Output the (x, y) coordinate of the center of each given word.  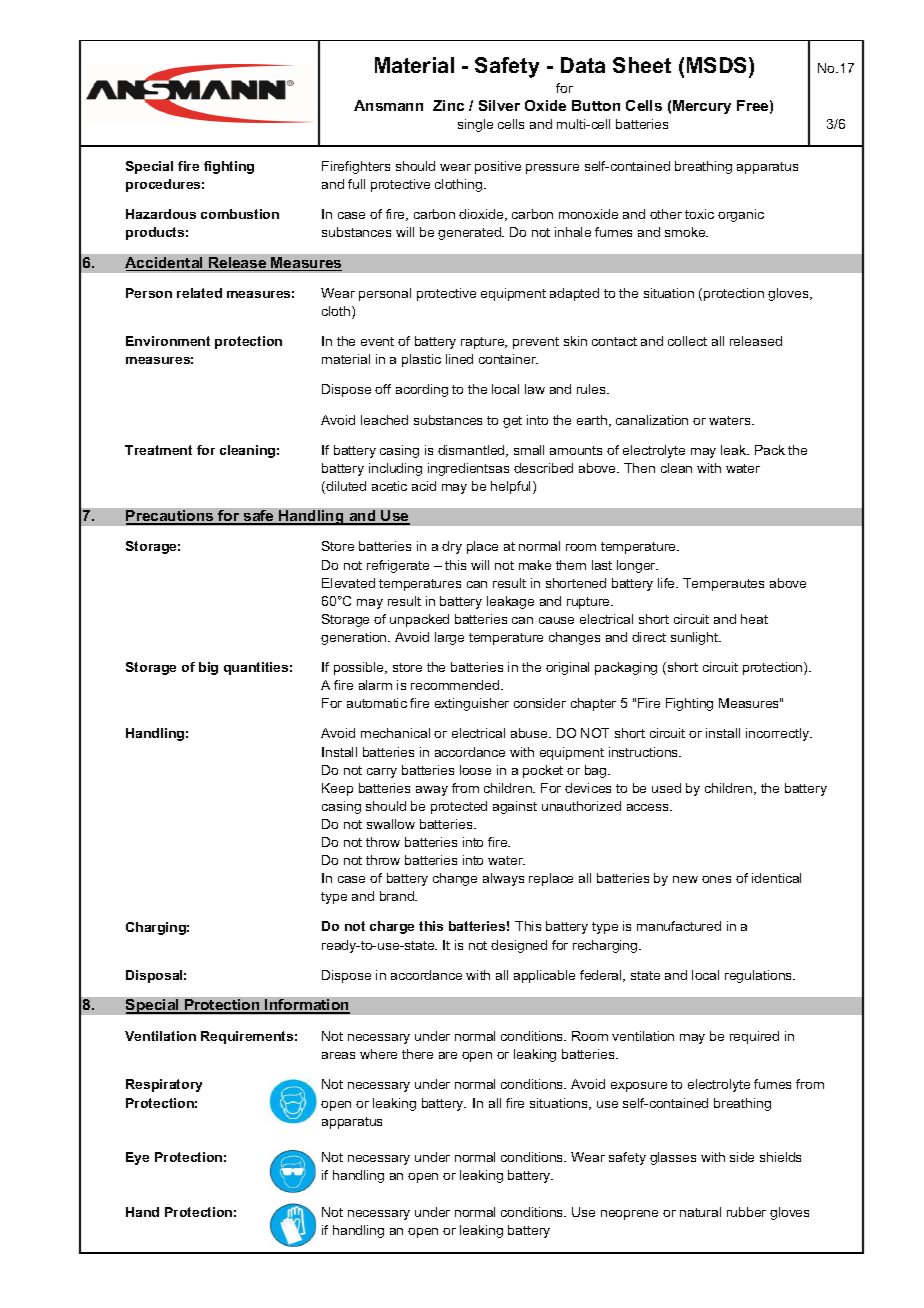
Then (639, 468)
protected (459, 807)
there (417, 1054)
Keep (337, 789)
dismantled (472, 451)
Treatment (158, 450)
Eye (137, 1158)
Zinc (448, 105)
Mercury (702, 107)
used (666, 788)
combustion (240, 214)
